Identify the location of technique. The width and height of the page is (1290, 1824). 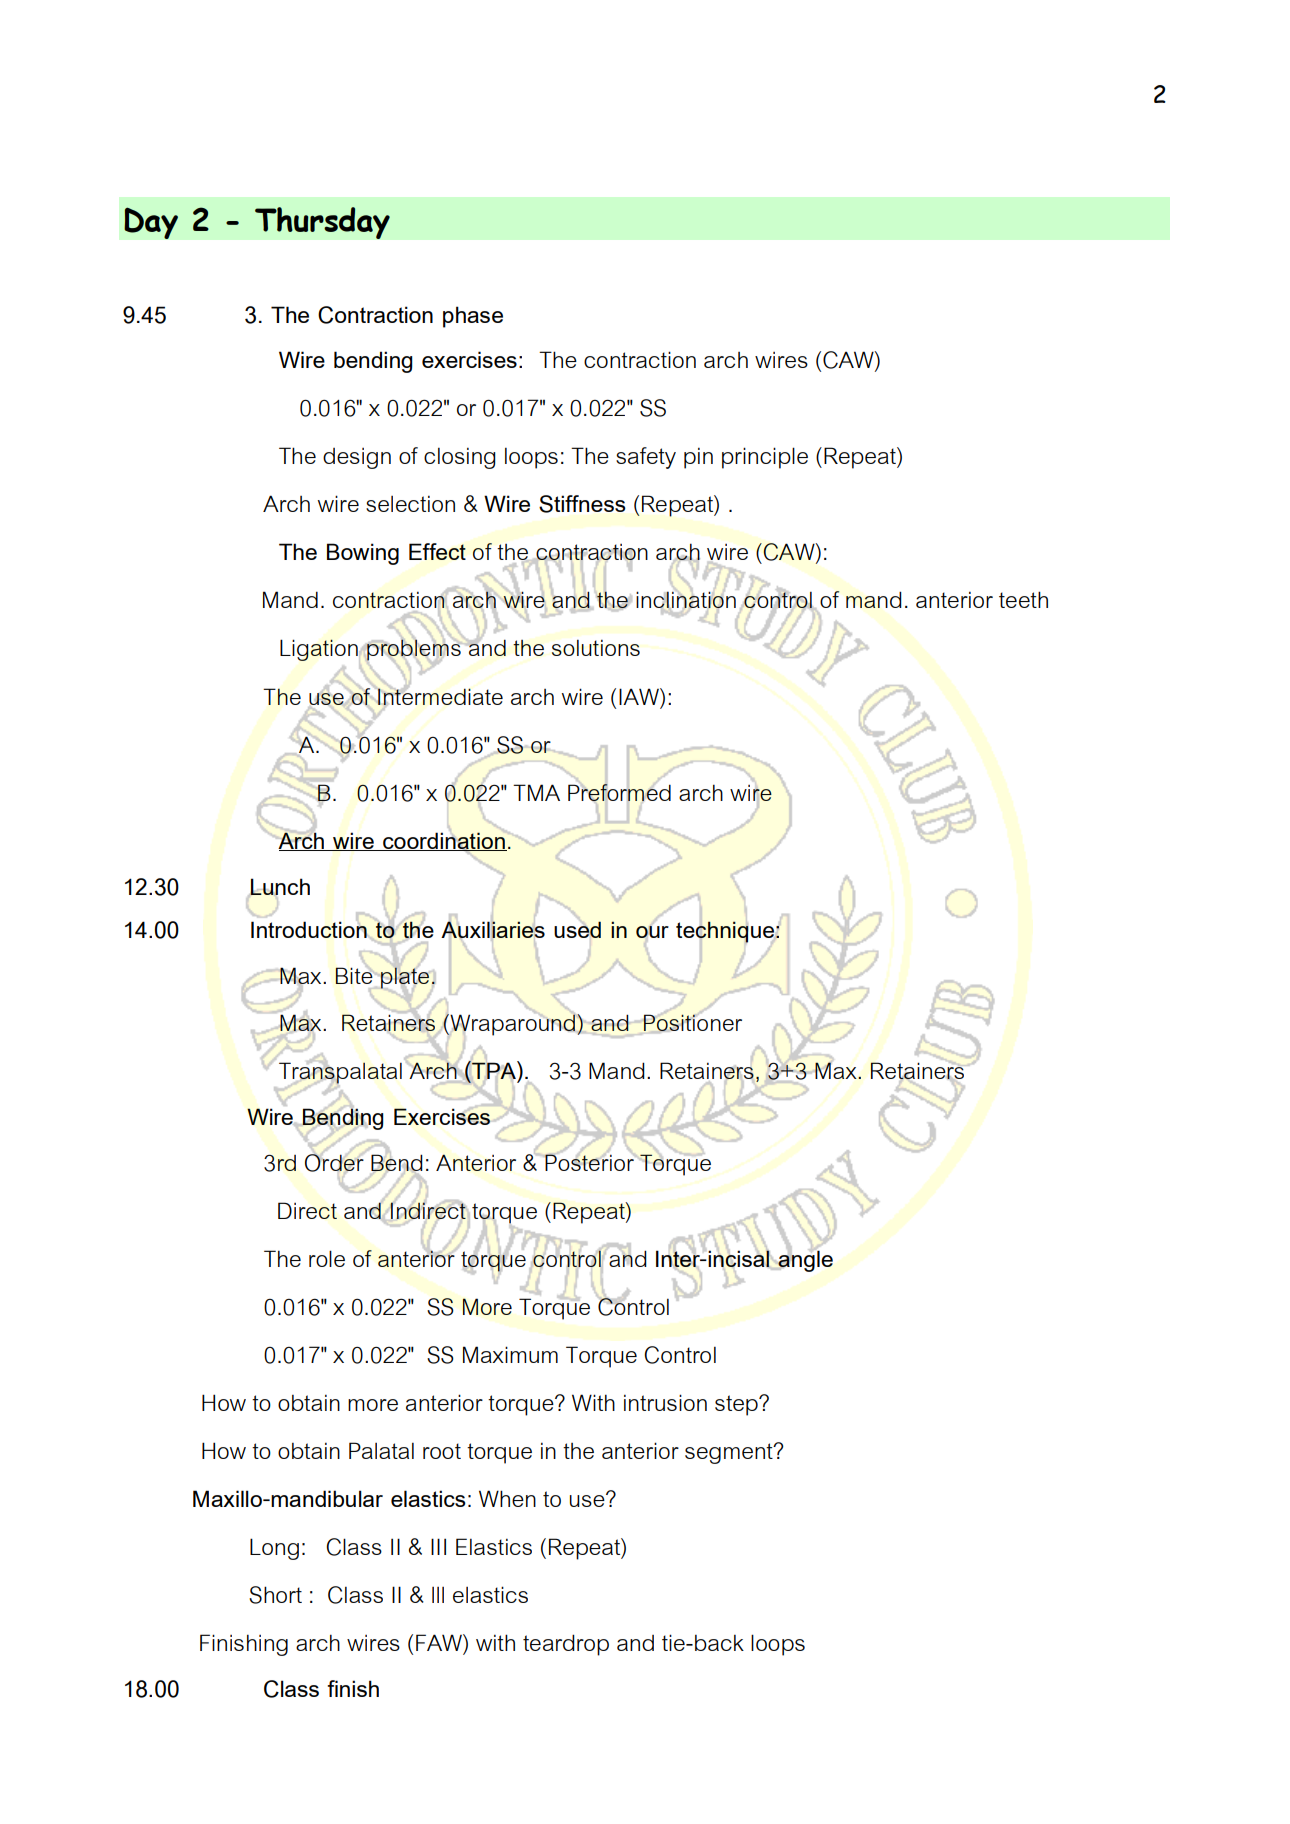
(725, 932).
